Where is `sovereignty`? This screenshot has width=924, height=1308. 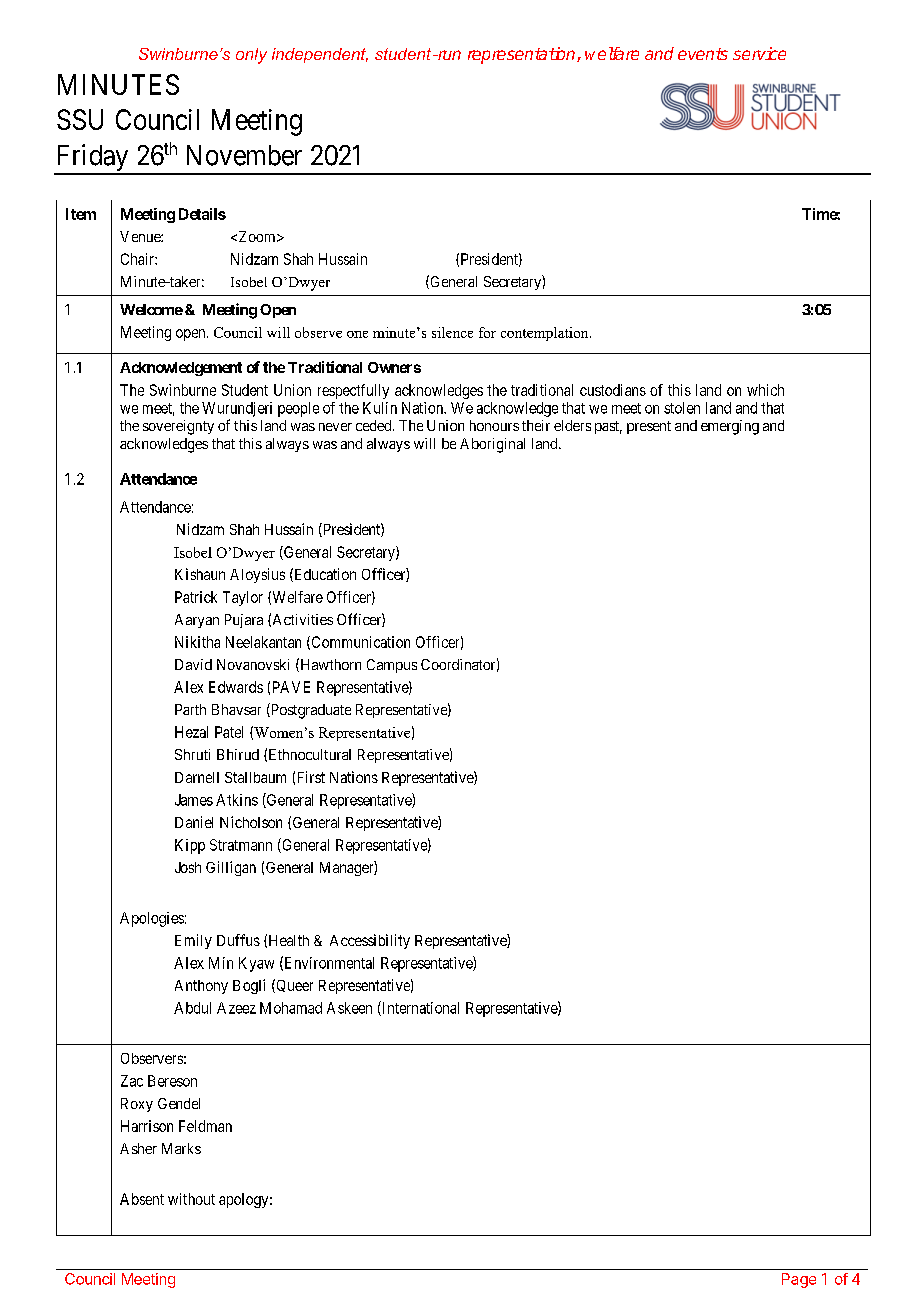
sovereignty is located at coordinates (178, 427).
